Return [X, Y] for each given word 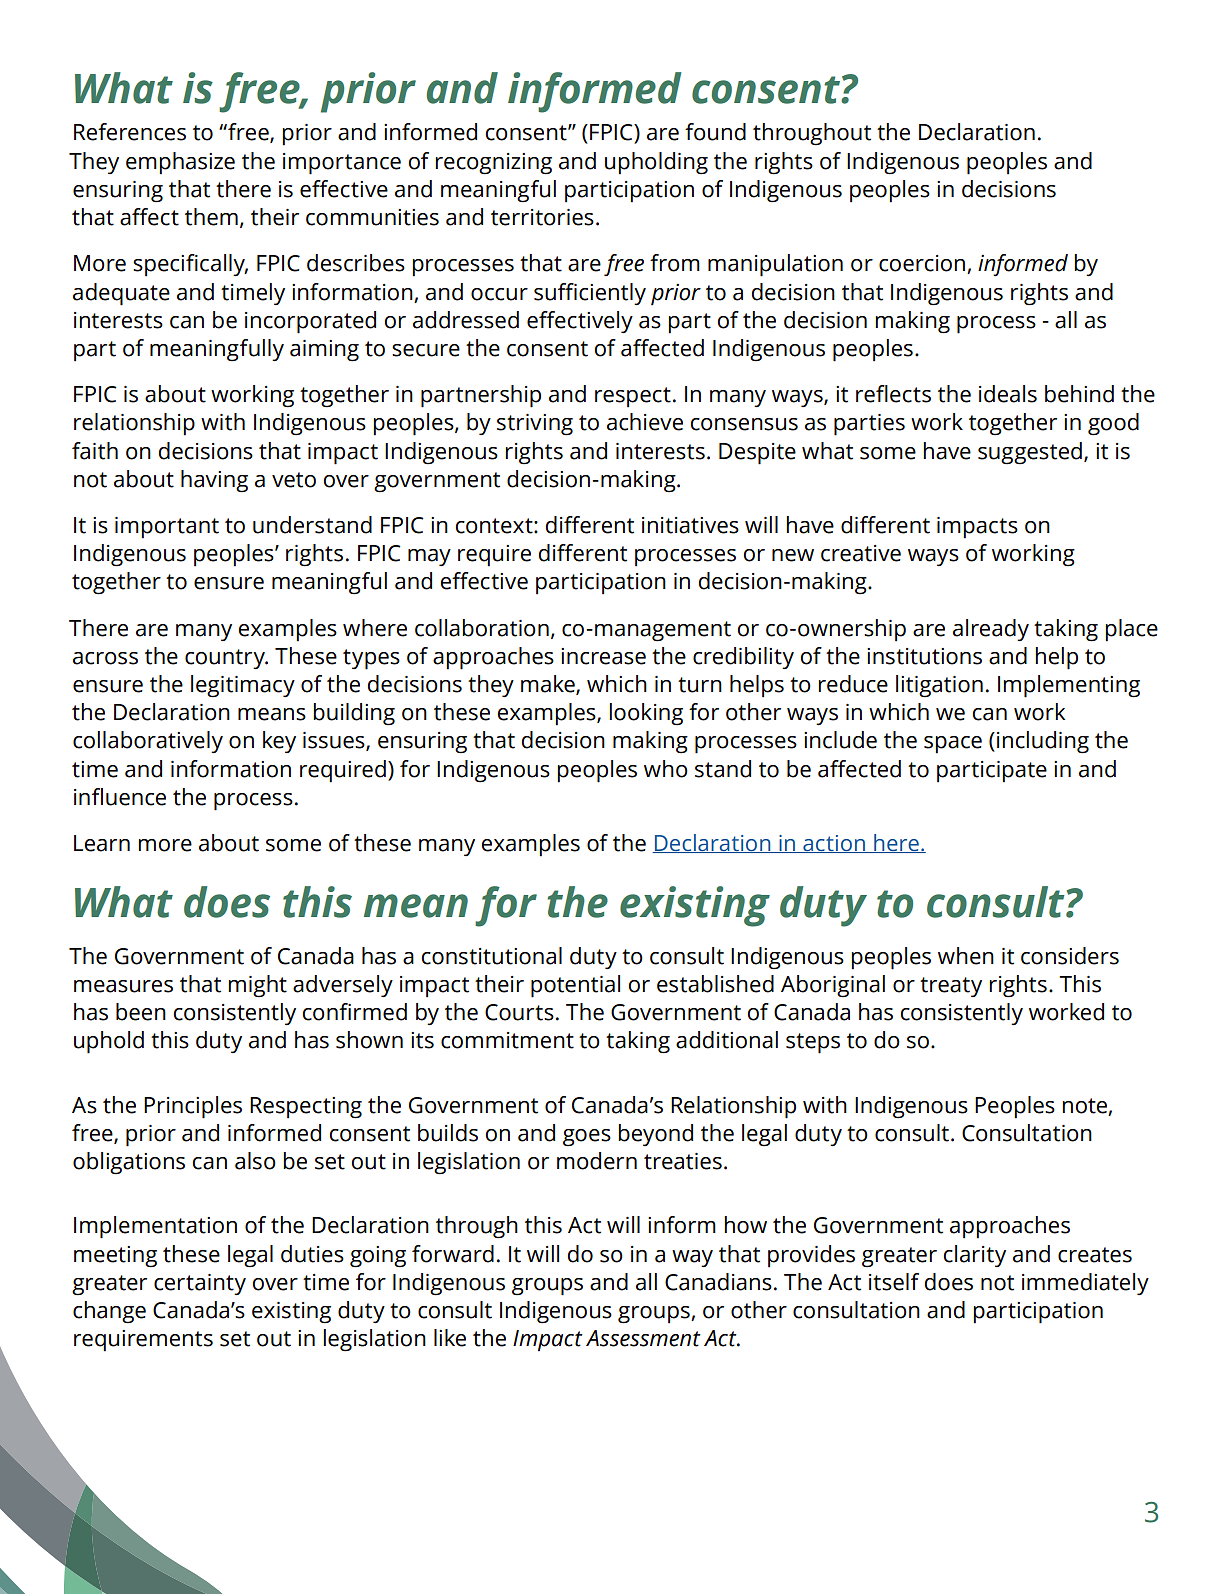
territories [542, 217]
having [214, 481]
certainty [200, 1284]
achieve [645, 422]
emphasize [180, 163]
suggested [1030, 453]
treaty [951, 987]
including [1043, 742]
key [279, 742]
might [257, 986]
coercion [923, 264]
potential [575, 986]
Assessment [643, 1338]
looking [646, 714]
